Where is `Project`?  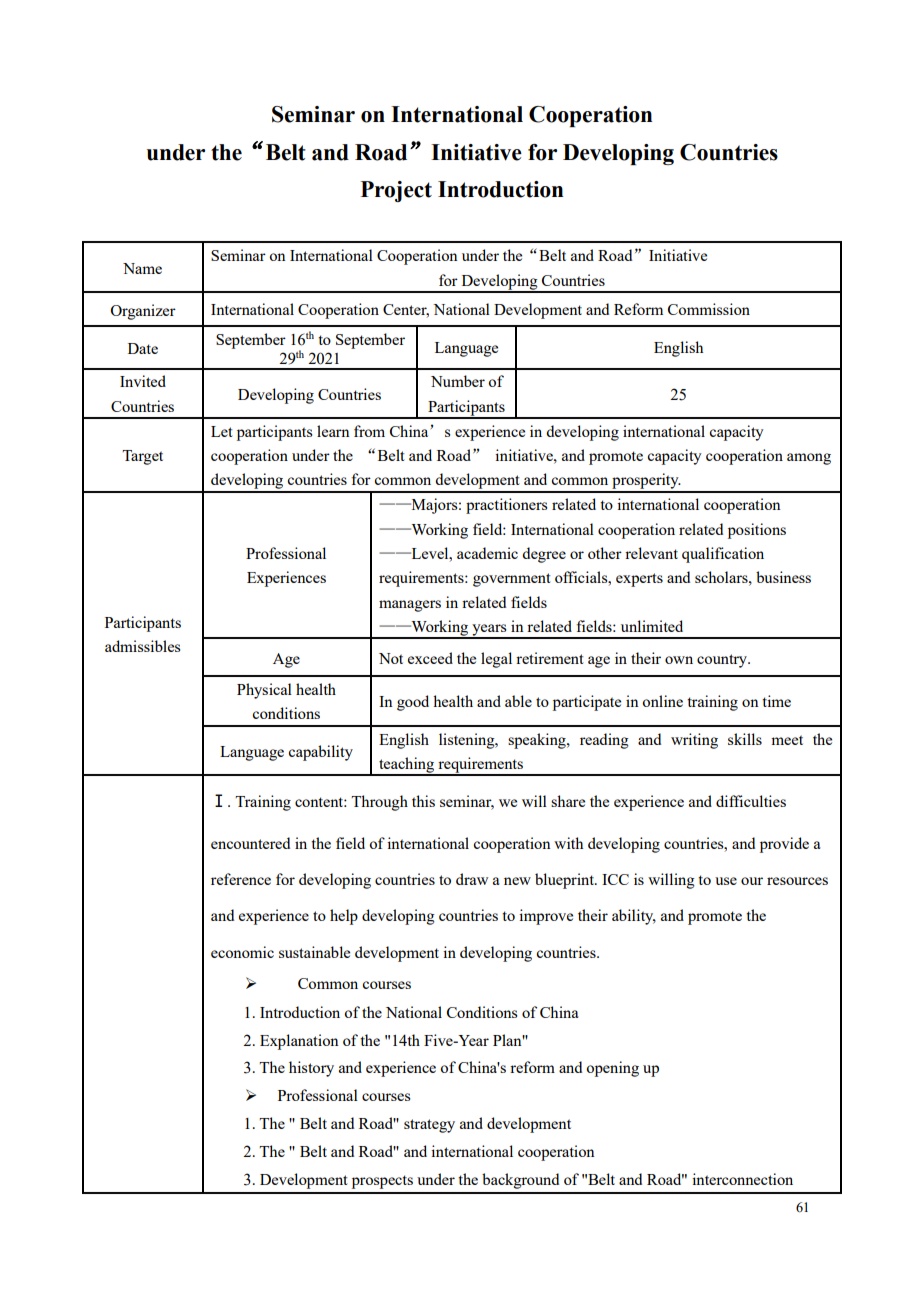
Project is located at coordinates (396, 191).
